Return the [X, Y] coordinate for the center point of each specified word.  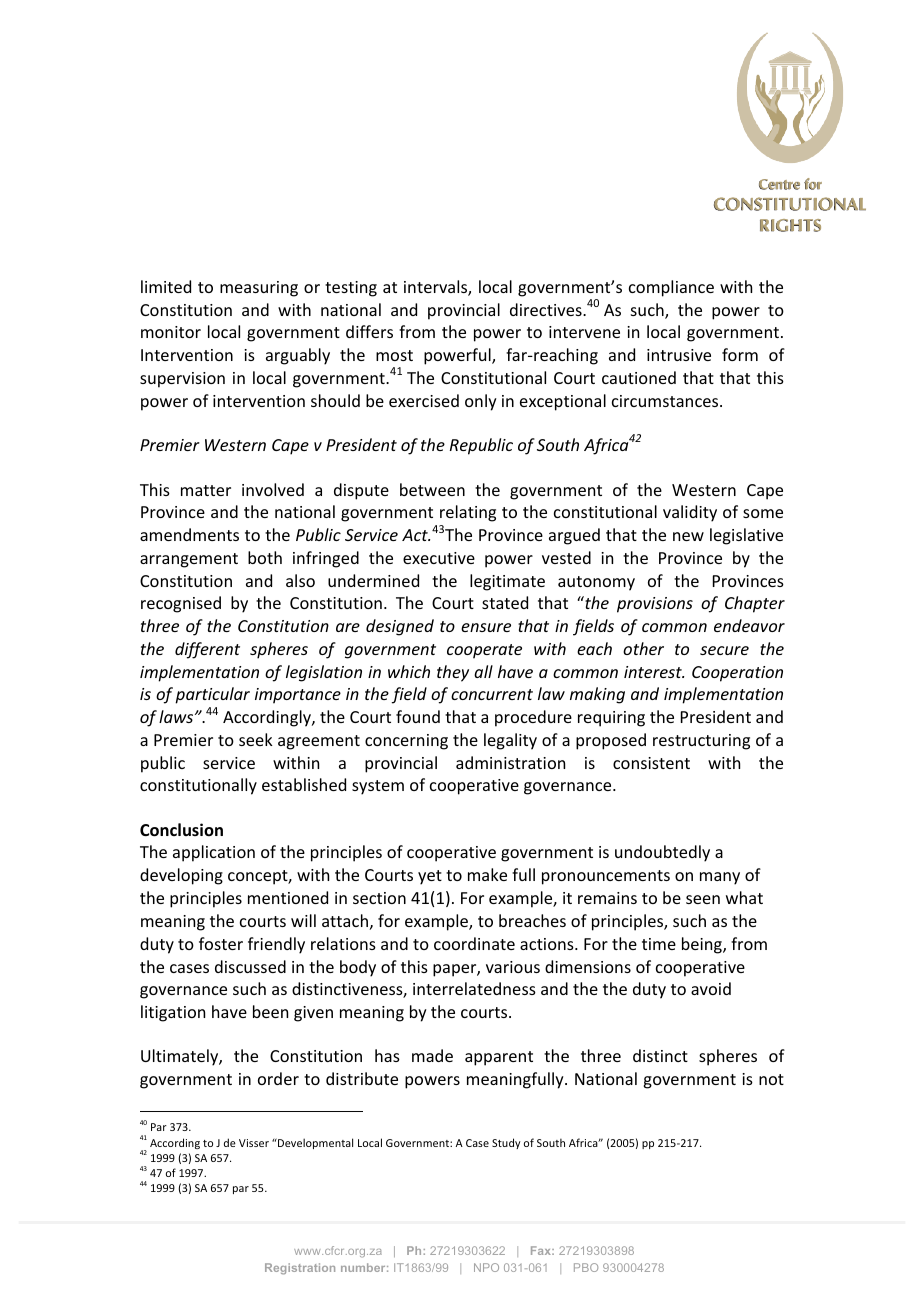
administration [510, 762]
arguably [298, 356]
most [394, 355]
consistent [651, 763]
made [432, 1055]
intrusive [679, 355]
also [300, 580]
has [387, 1055]
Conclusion [181, 830]
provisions [655, 605]
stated [505, 602]
